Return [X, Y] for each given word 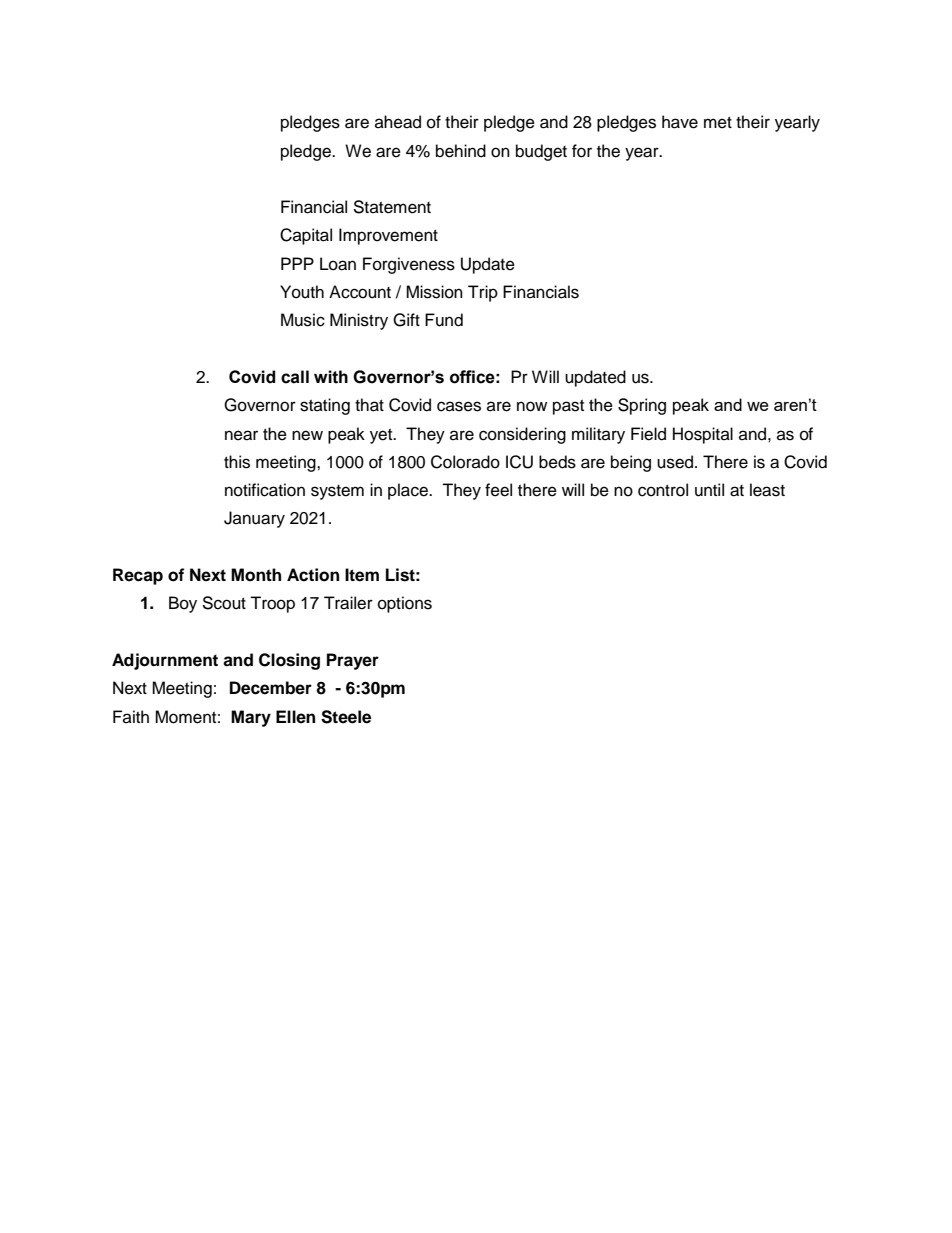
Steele [346, 717]
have [680, 122]
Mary [251, 718]
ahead [398, 122]
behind [461, 151]
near [241, 435]
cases [459, 406]
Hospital [703, 435]
